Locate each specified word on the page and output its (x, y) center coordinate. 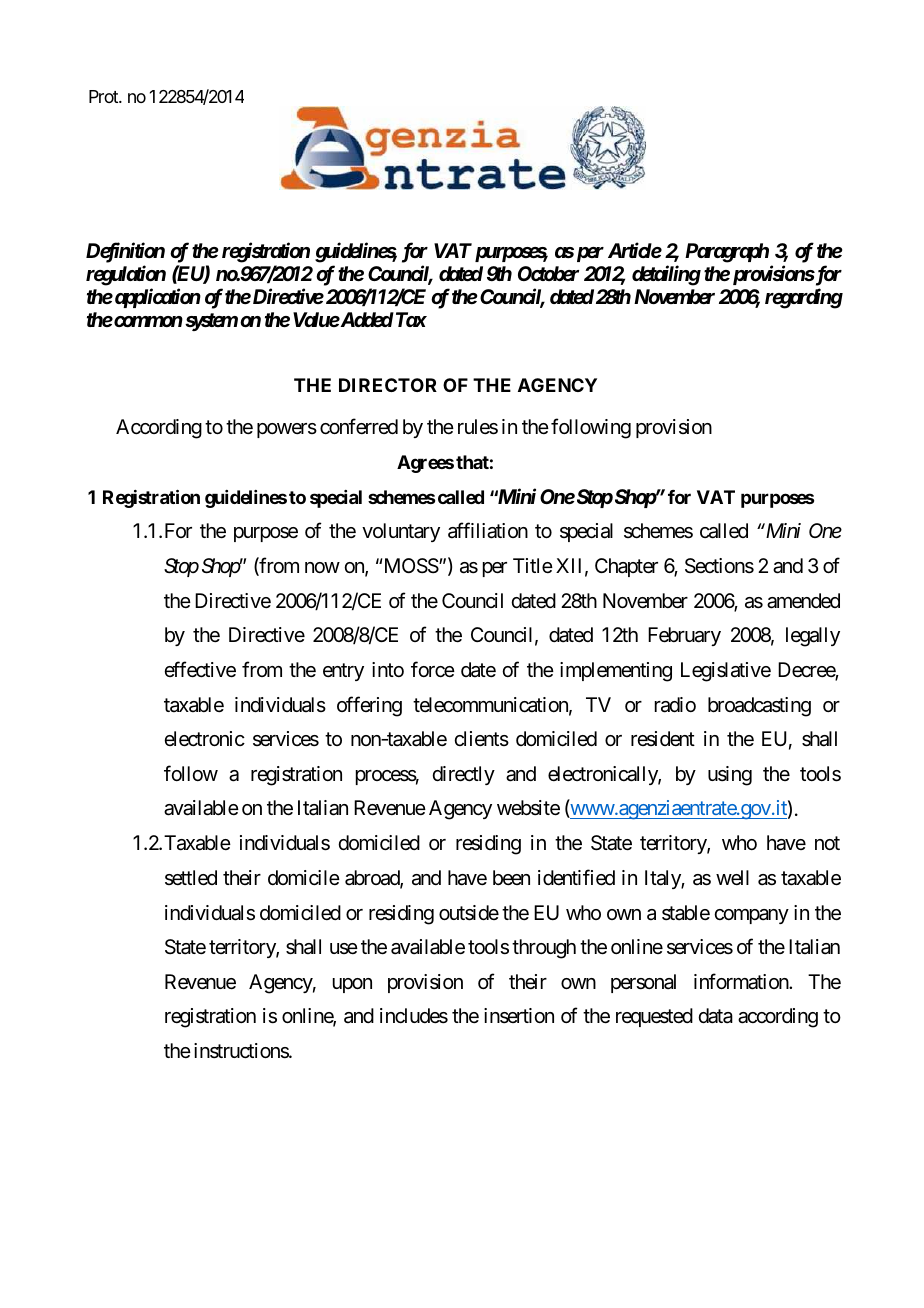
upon (352, 985)
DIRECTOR (388, 385)
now (322, 567)
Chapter (626, 567)
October (548, 274)
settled (191, 878)
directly (463, 775)
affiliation (488, 531)
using (730, 776)
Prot (104, 96)
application (156, 298)
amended (803, 601)
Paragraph (727, 253)
